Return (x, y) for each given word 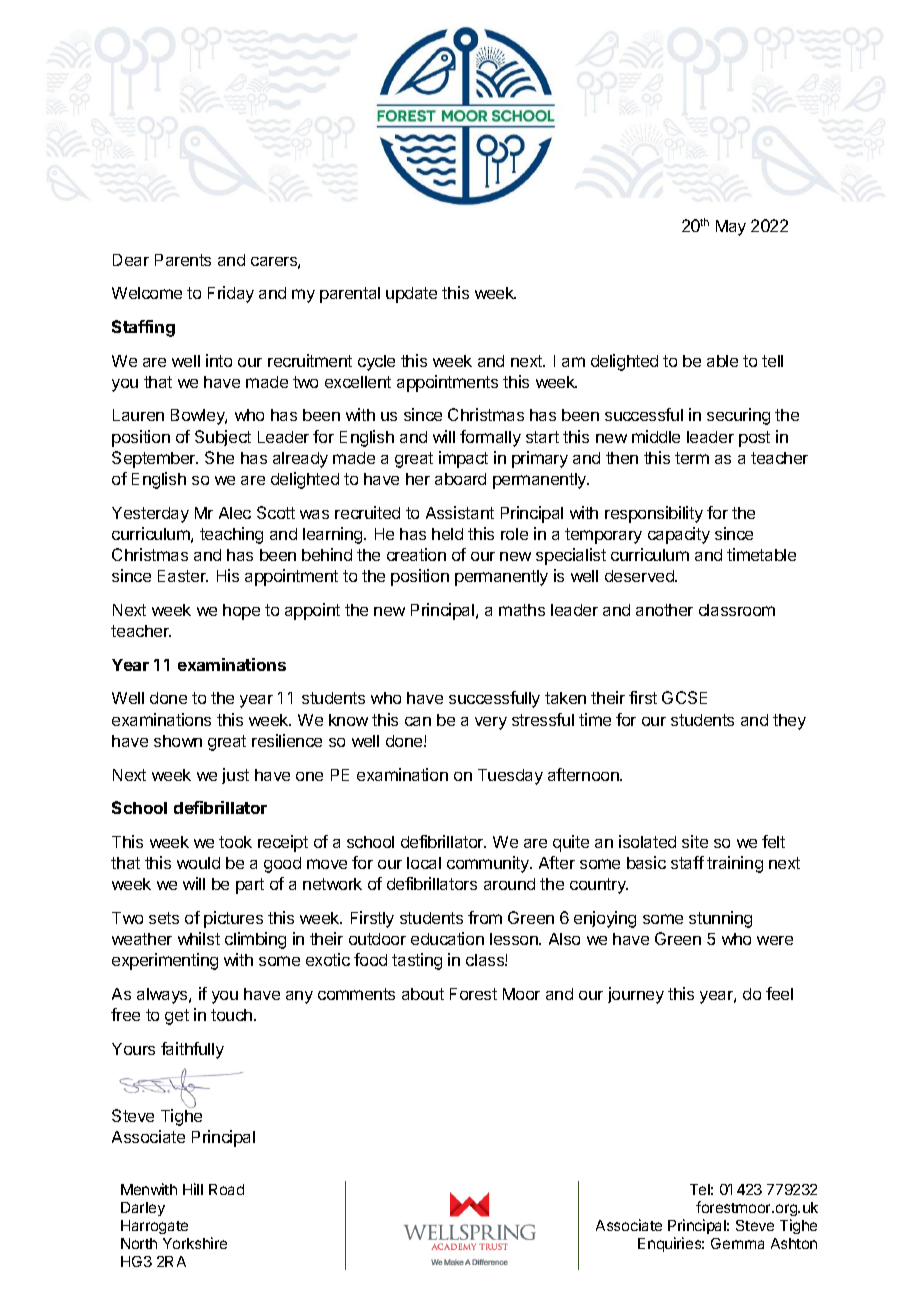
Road (226, 1189)
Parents (183, 260)
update (411, 295)
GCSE (684, 697)
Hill (193, 1189)
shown (178, 741)
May (731, 228)
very (491, 723)
